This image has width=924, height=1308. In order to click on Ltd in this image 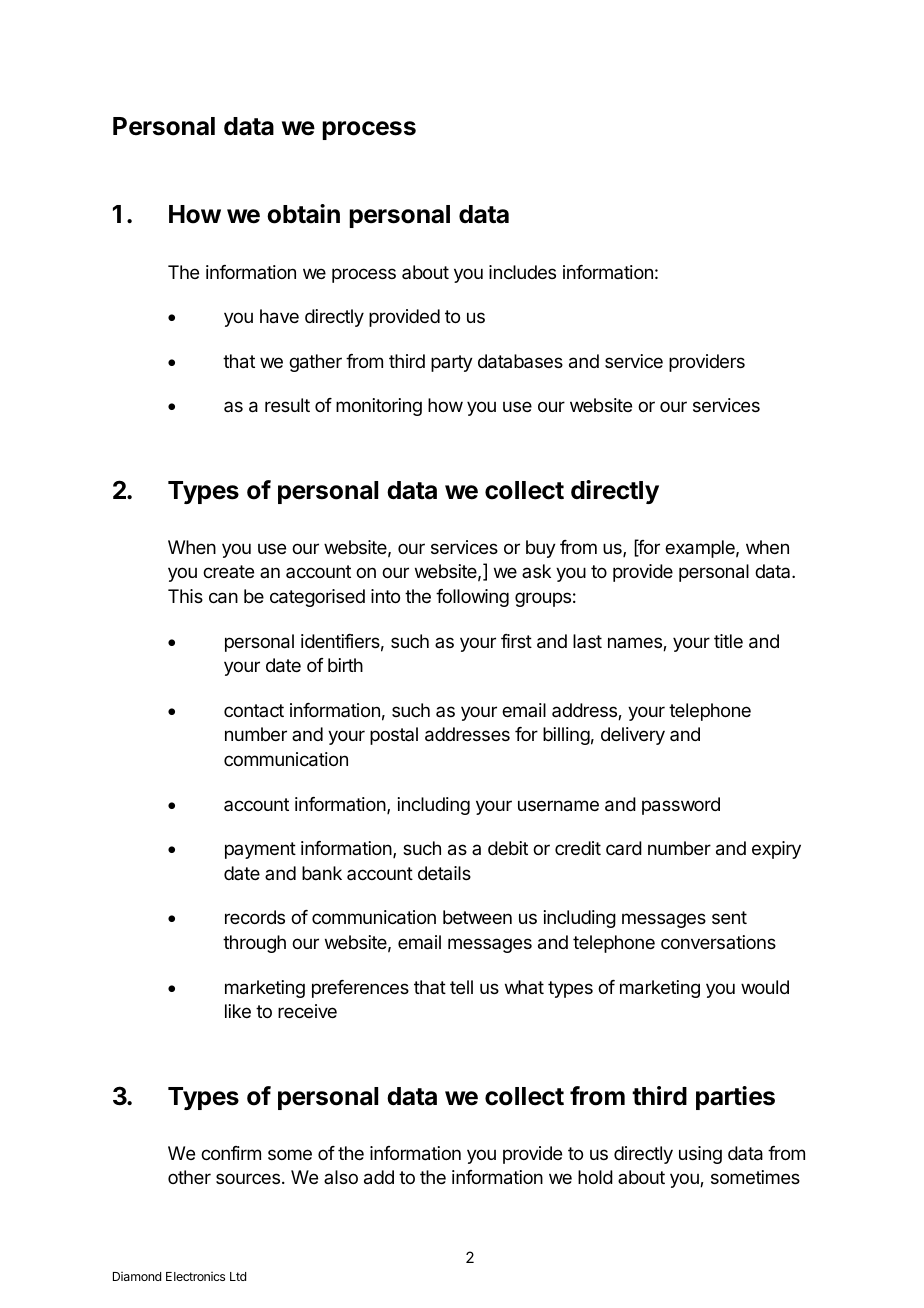, I will do `click(238, 1276)`.
